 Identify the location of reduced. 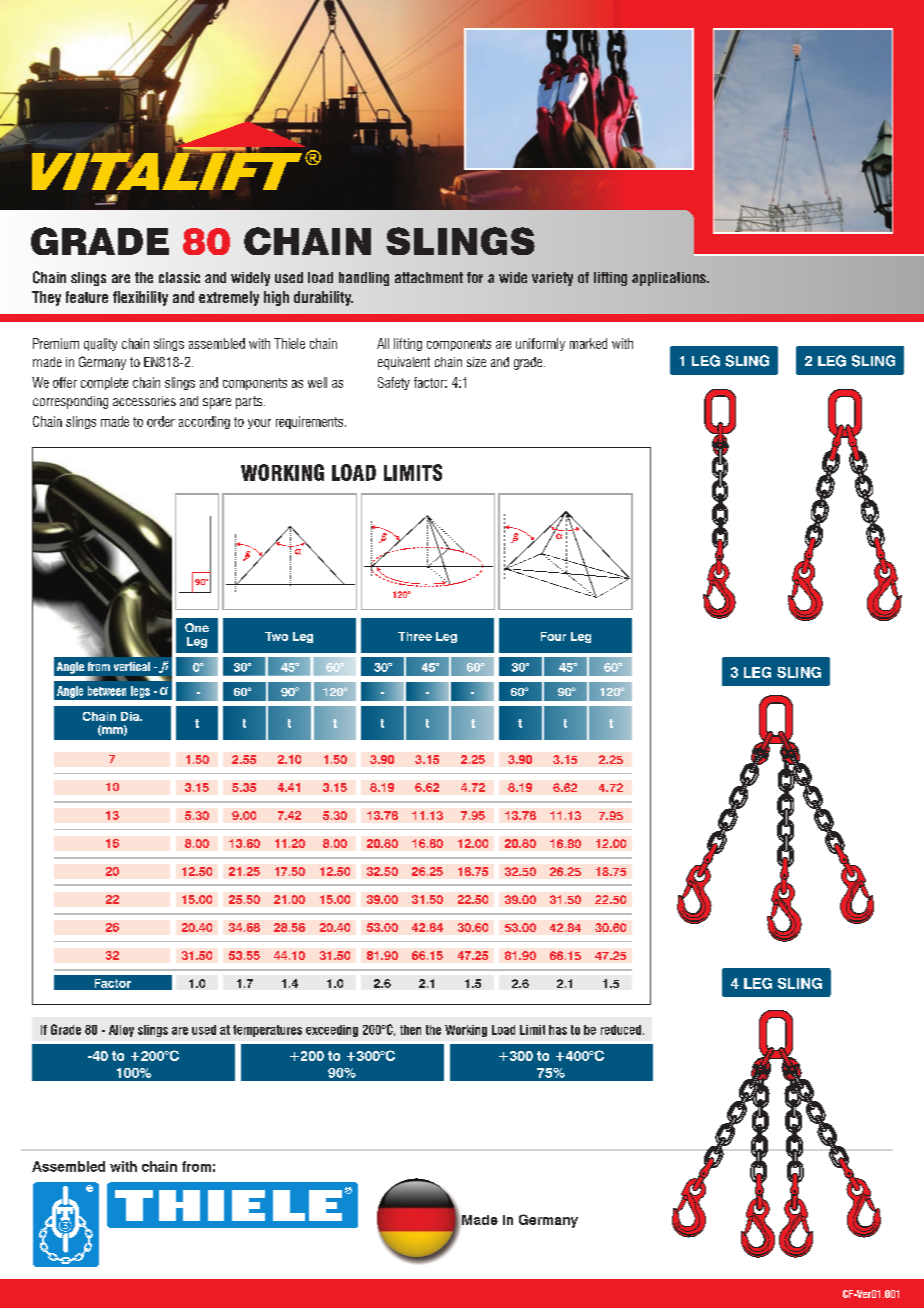
(621, 1030).
